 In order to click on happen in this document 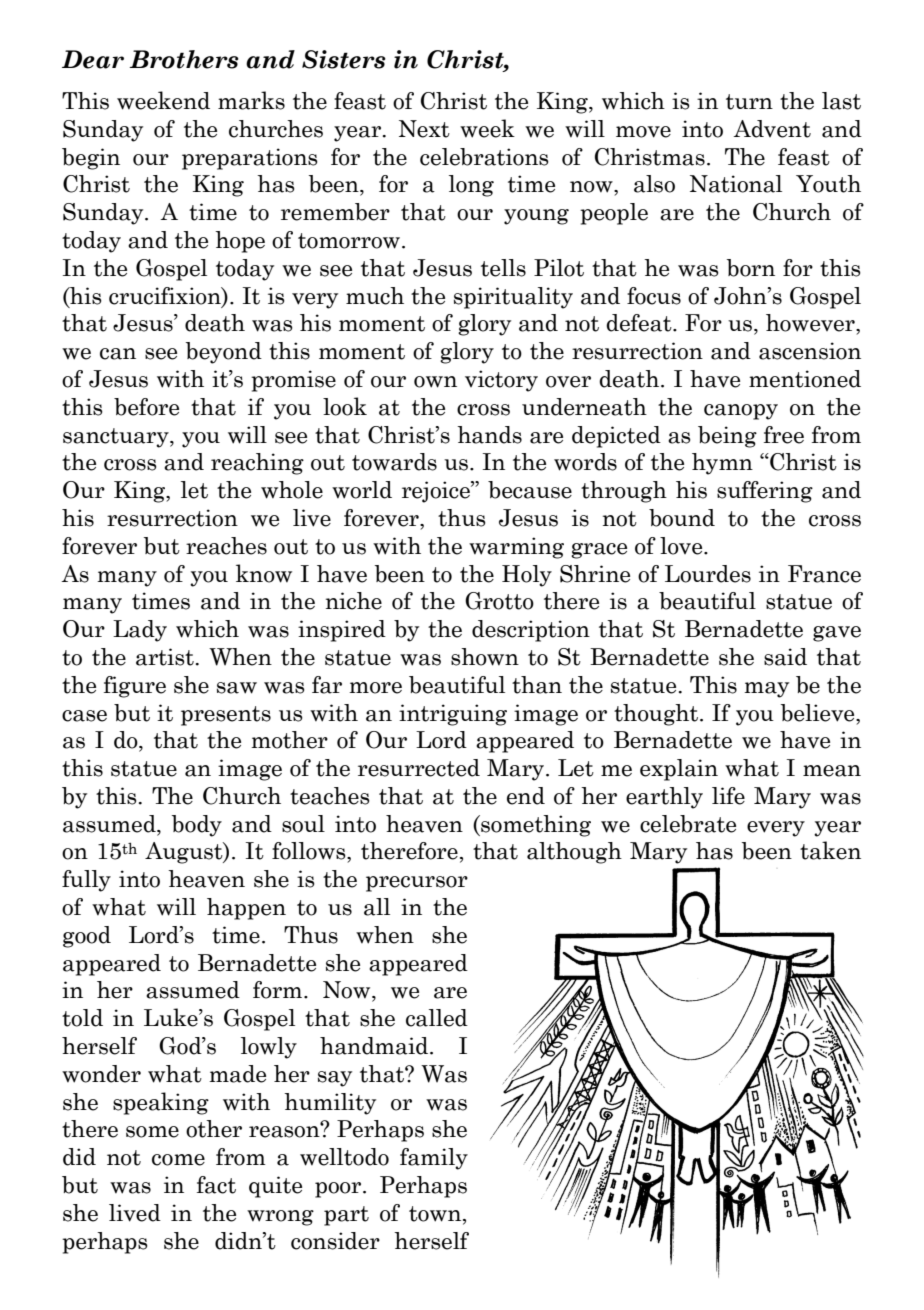, I will do `click(246, 909)`.
